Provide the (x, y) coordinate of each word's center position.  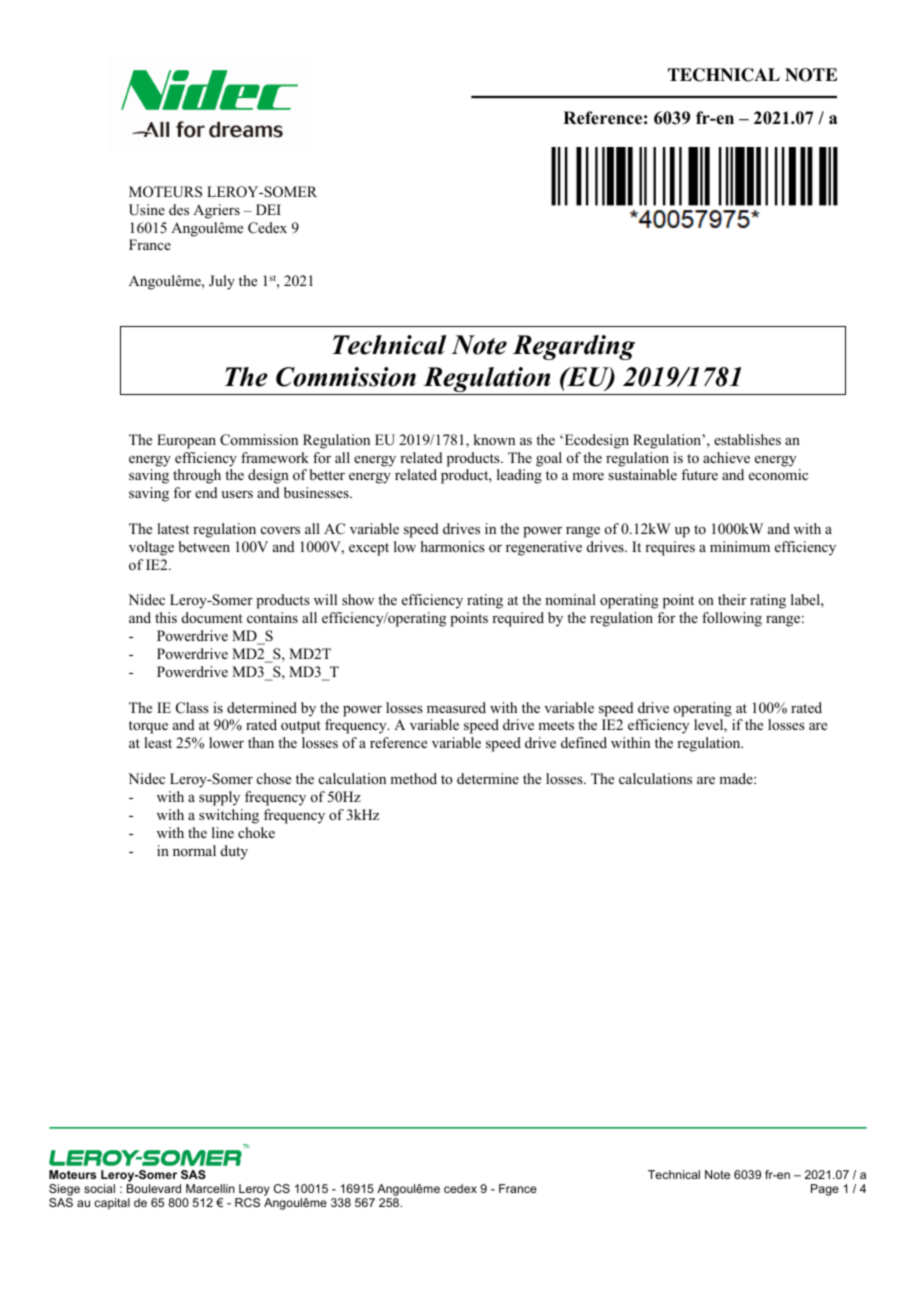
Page (825, 1190)
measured (456, 707)
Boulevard (154, 1188)
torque (148, 727)
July (222, 282)
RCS (247, 1202)
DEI (268, 209)
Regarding (574, 347)
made (737, 778)
